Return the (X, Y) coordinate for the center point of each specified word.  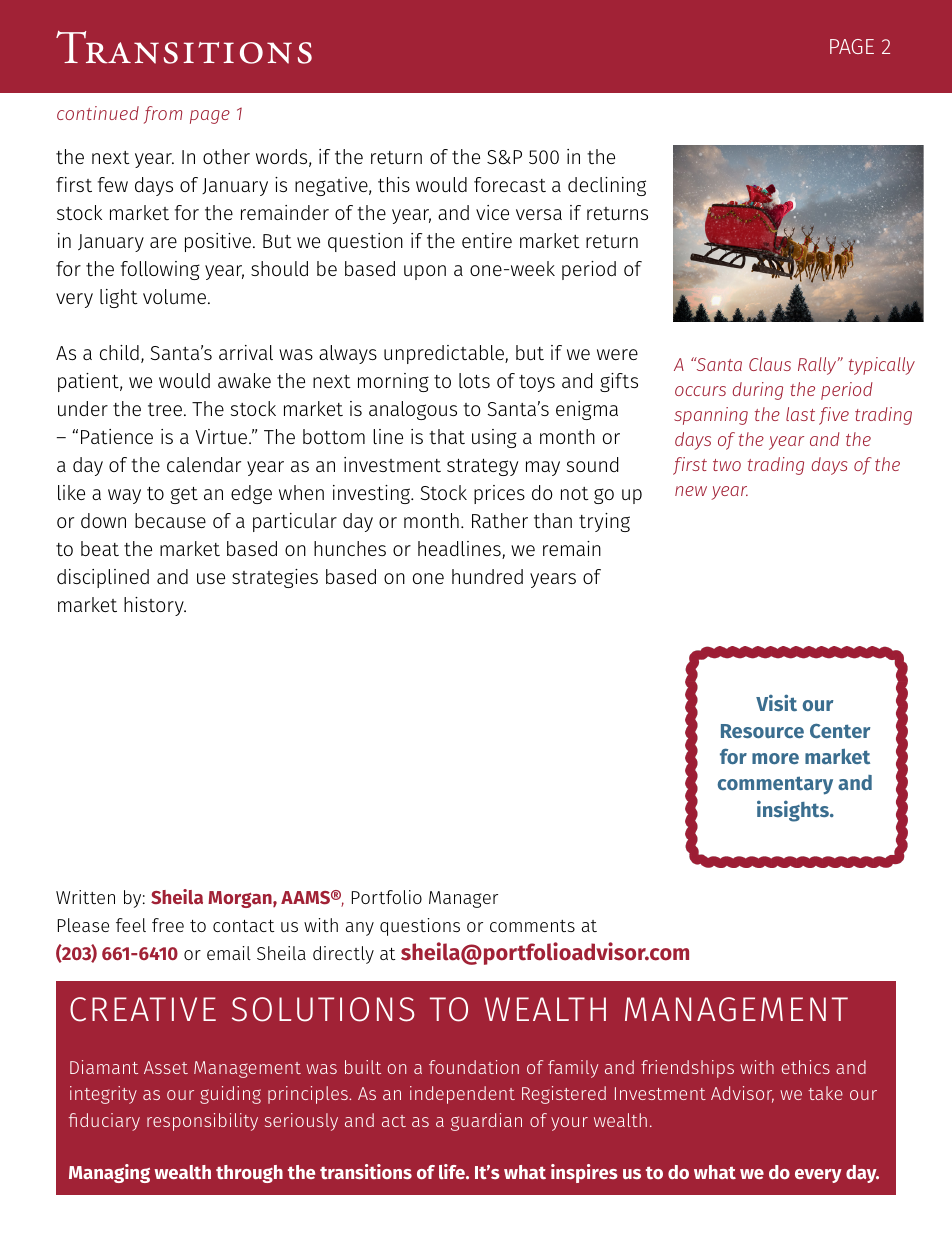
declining (607, 186)
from (163, 115)
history (155, 606)
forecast (510, 184)
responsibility (202, 1122)
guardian (486, 1122)
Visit (776, 702)
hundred (487, 576)
